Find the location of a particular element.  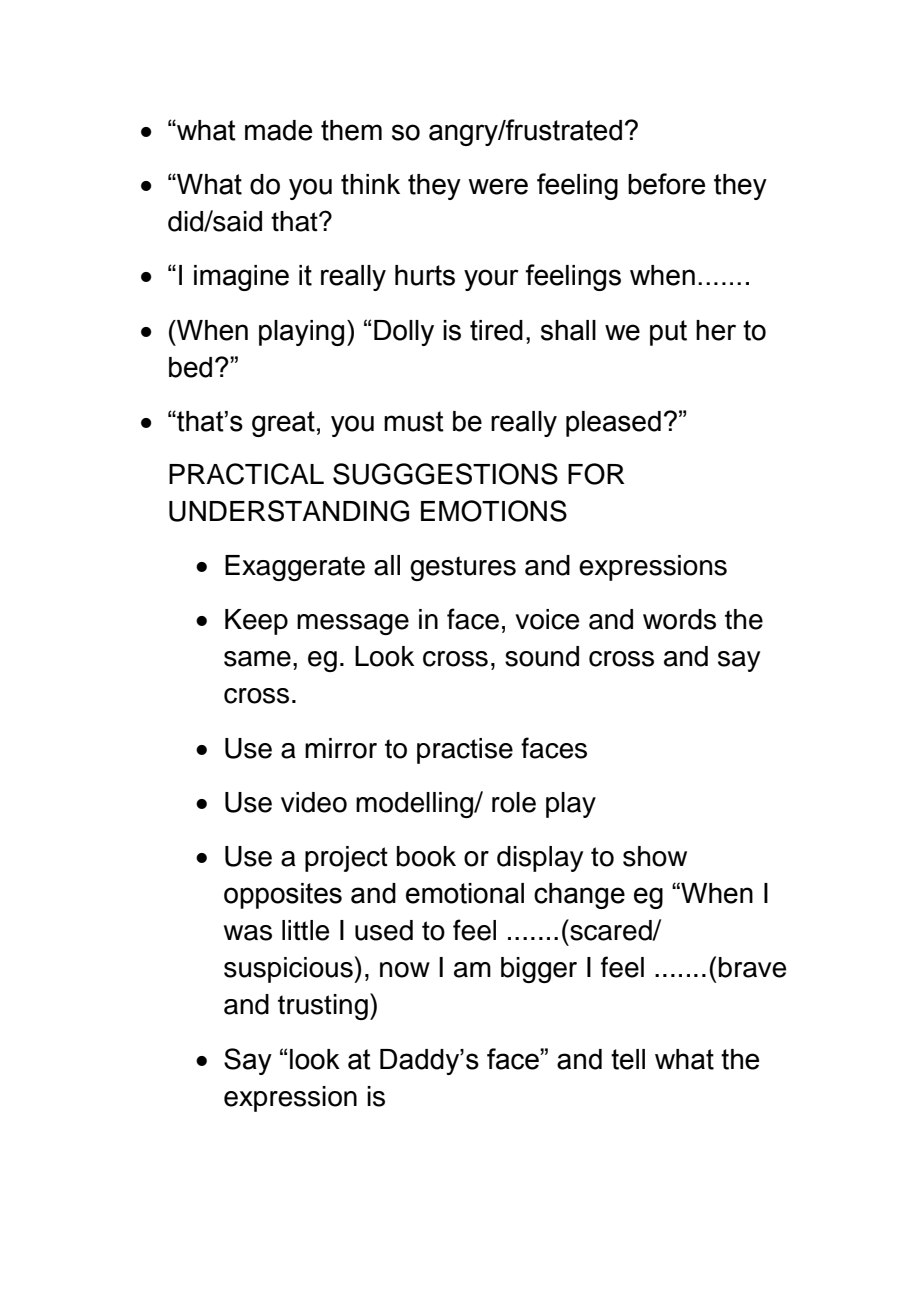

show is located at coordinates (655, 856).
